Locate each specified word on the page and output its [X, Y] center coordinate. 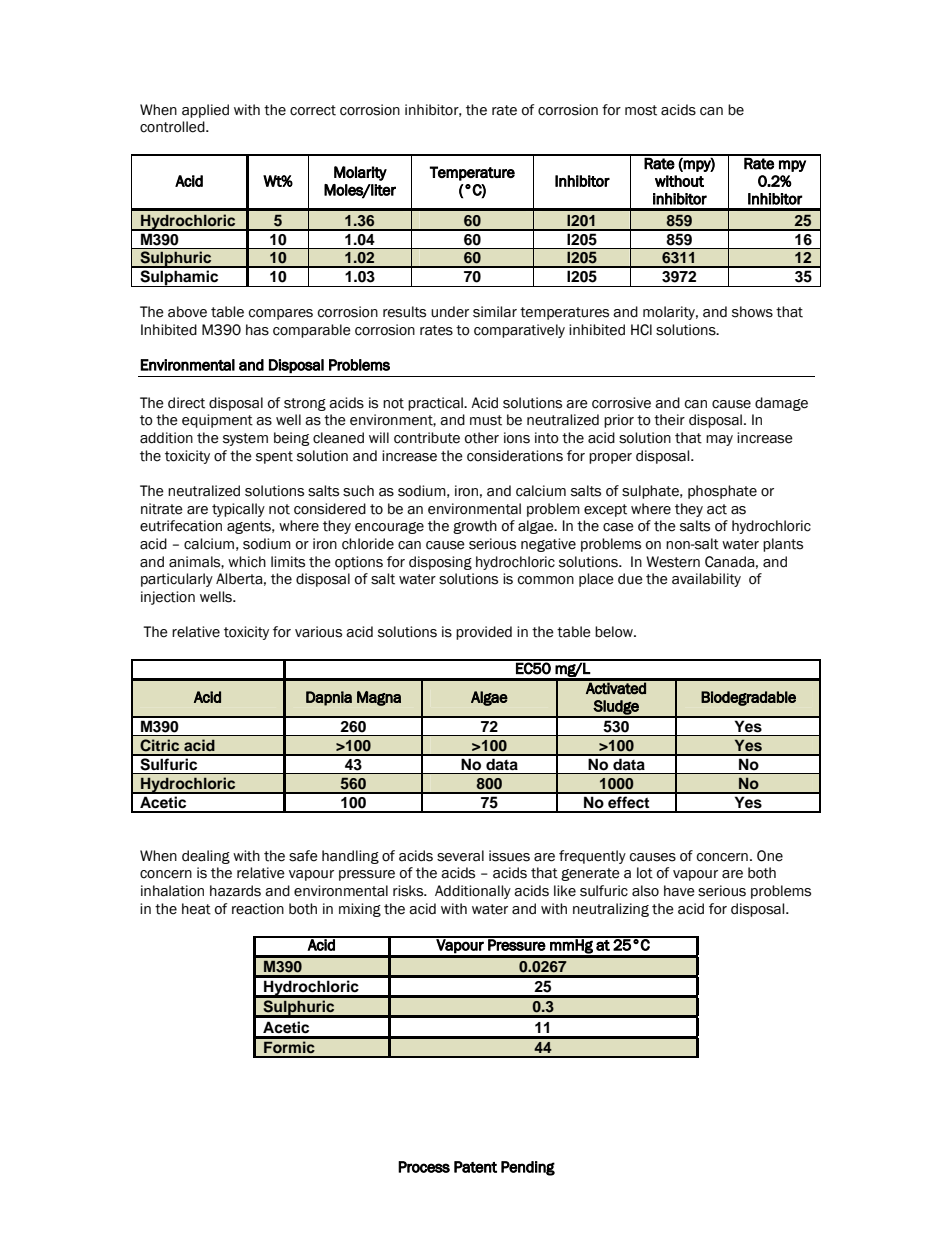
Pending [528, 1168]
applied [205, 111]
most [641, 110]
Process [424, 1167]
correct [313, 110]
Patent [475, 1167]
